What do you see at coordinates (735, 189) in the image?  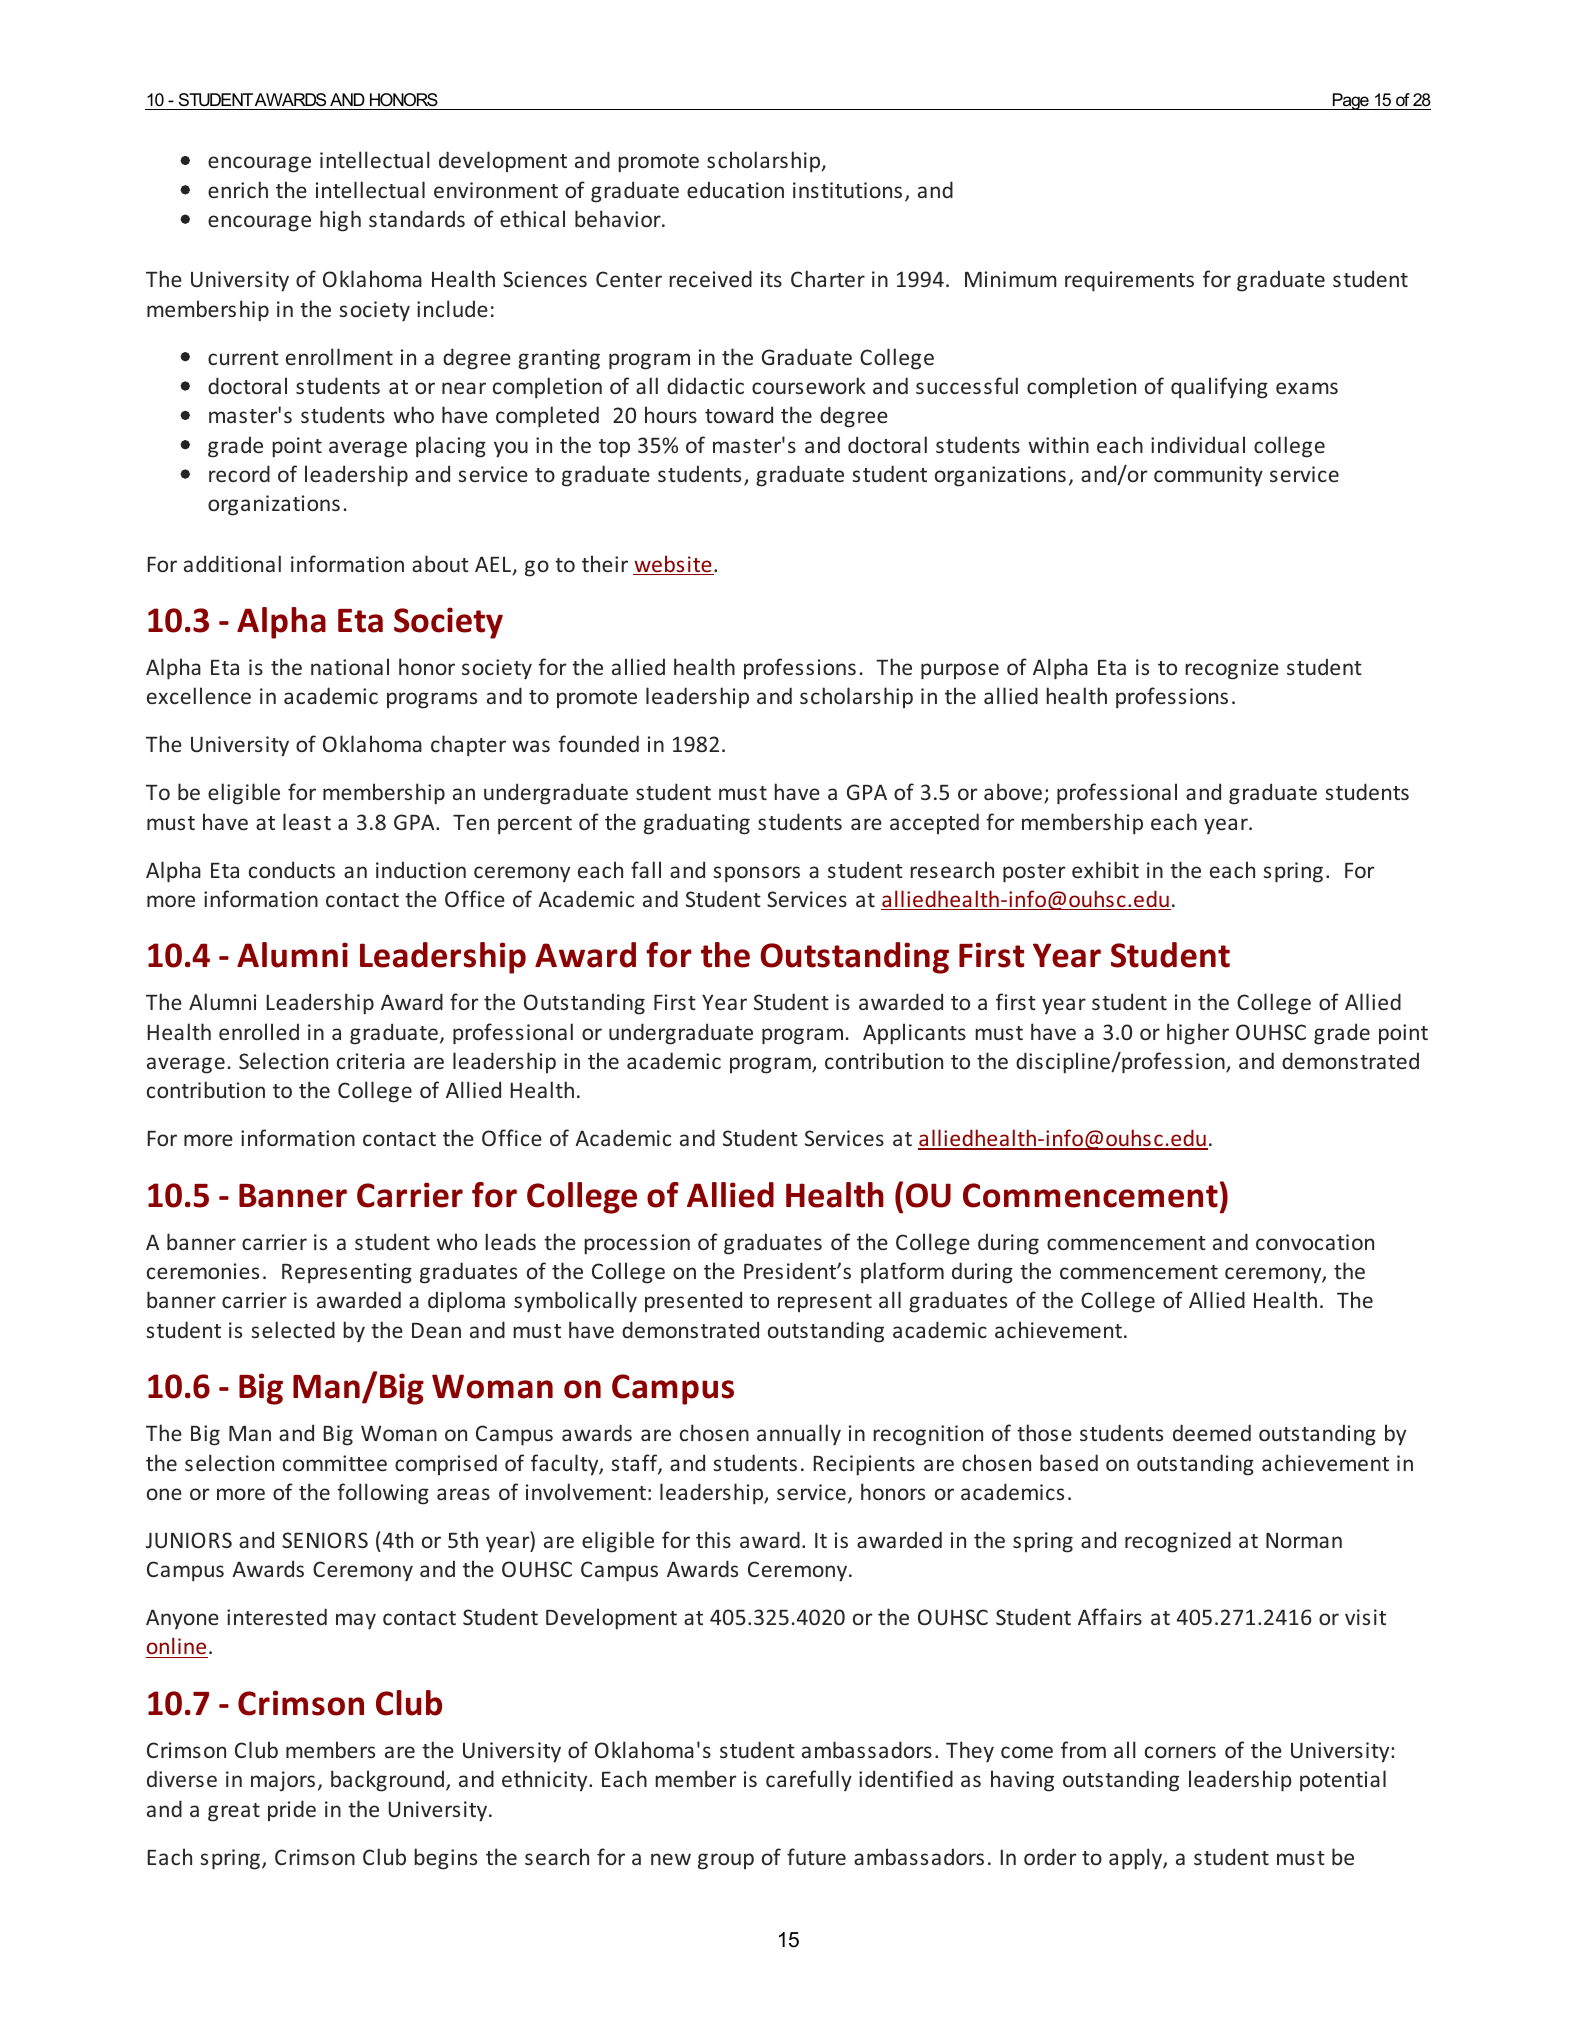 I see `education` at bounding box center [735, 189].
